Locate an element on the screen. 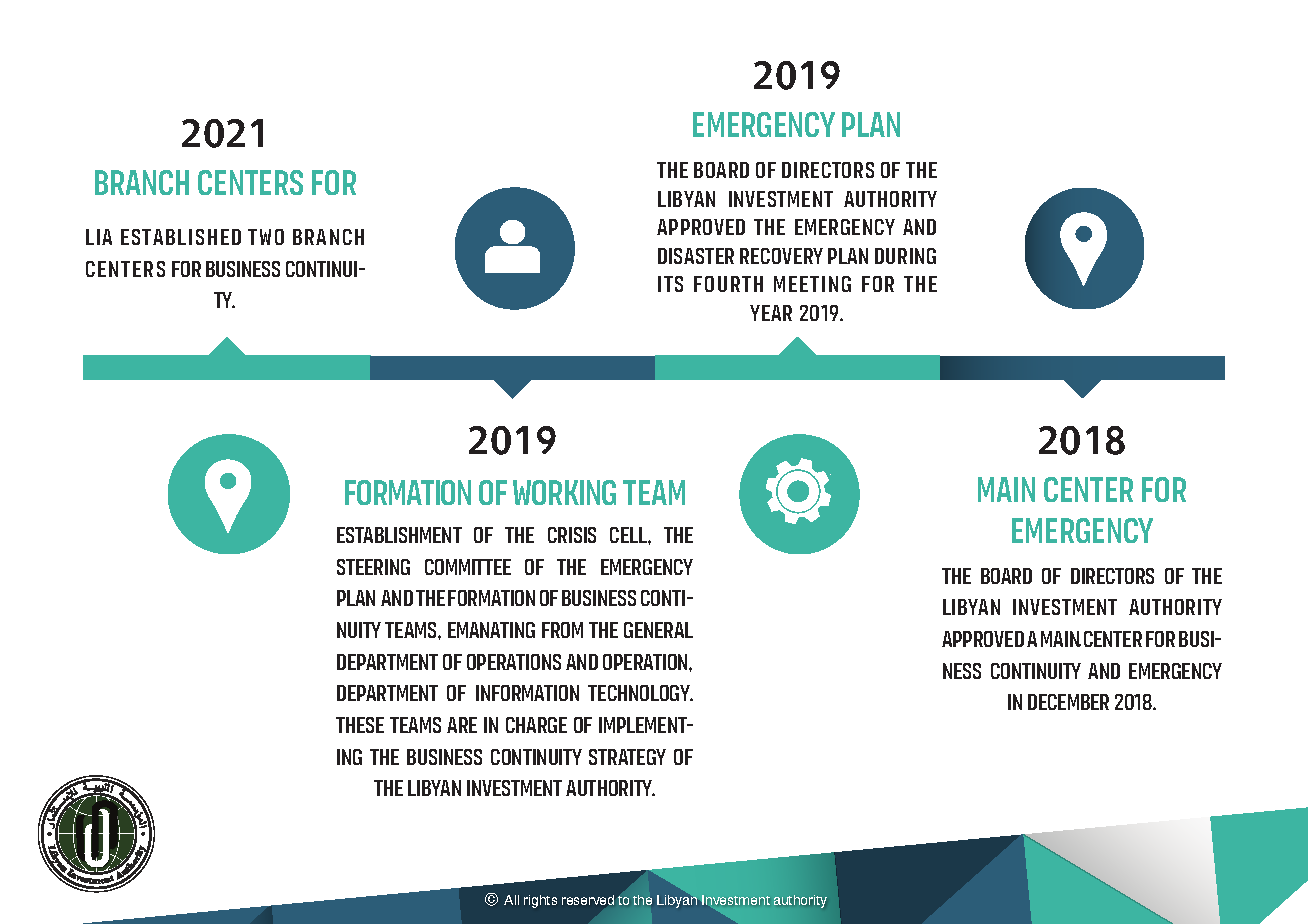 Image resolution: width=1308 pixels, height=924 pixels. working is located at coordinates (564, 492).
